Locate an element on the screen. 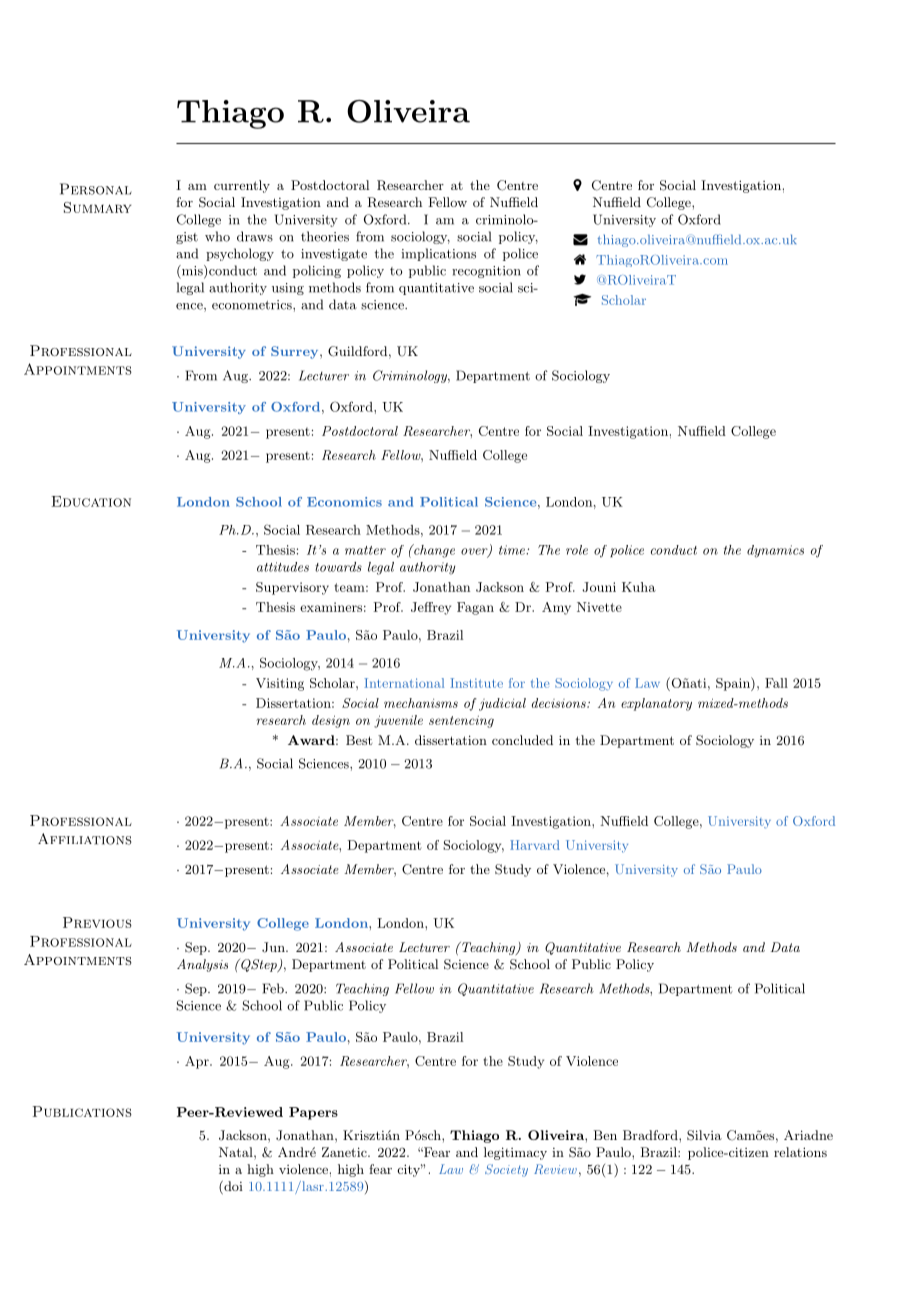  dynamics is located at coordinates (775, 551).
